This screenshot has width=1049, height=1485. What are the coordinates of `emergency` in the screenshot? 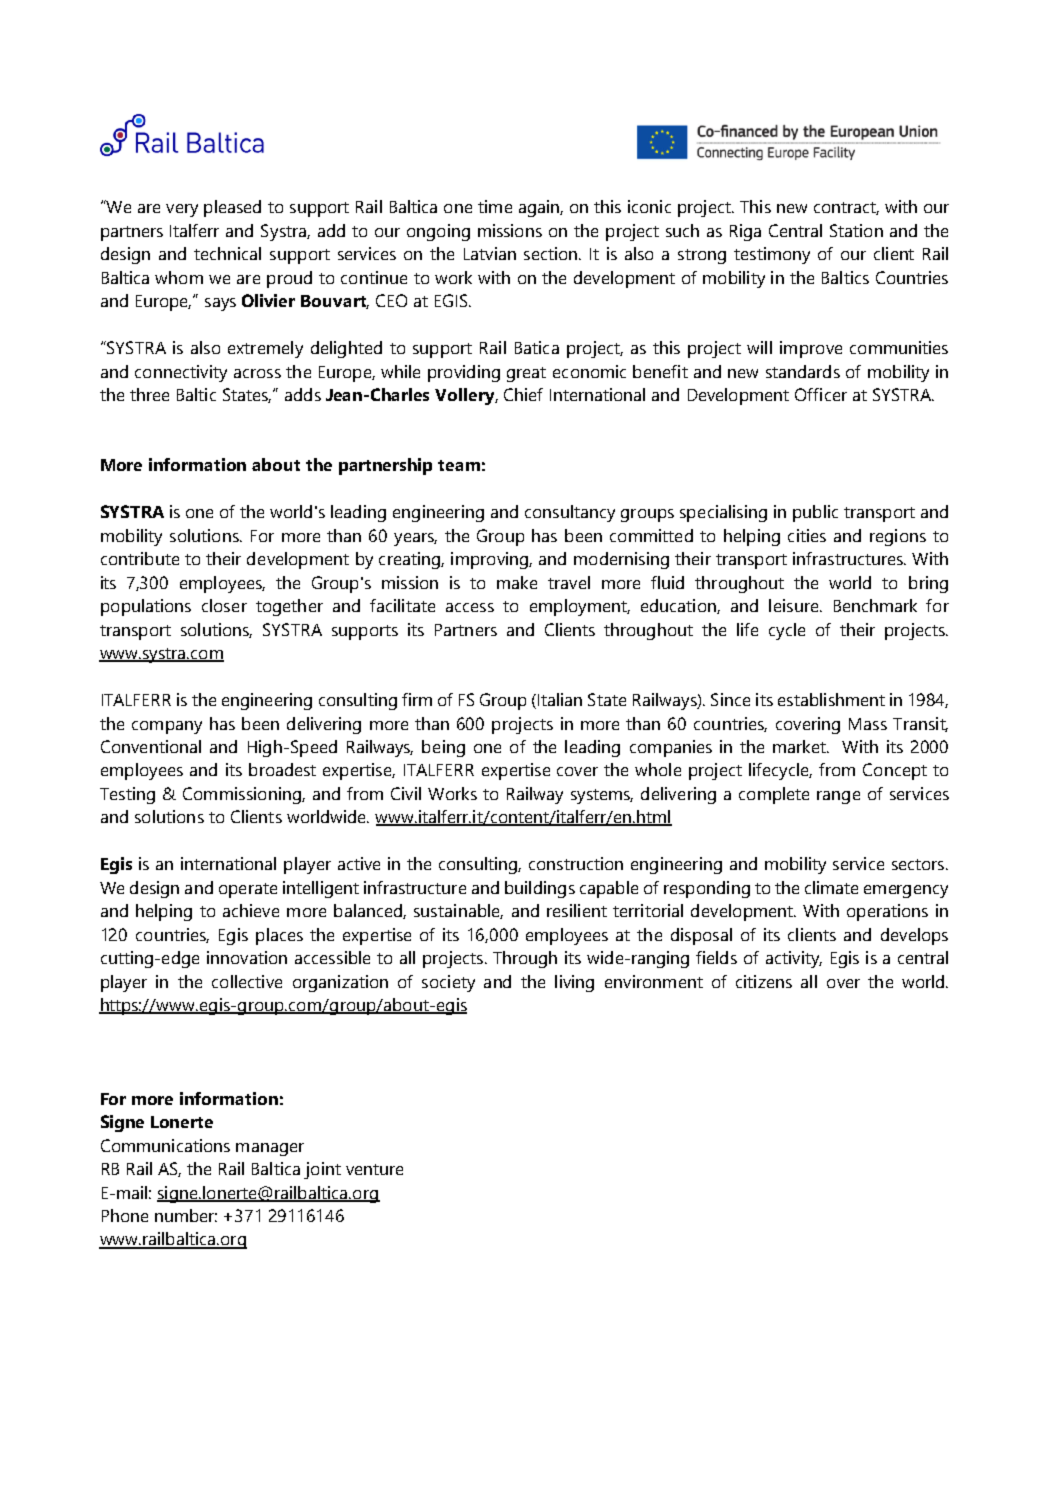 It's located at (906, 891).
